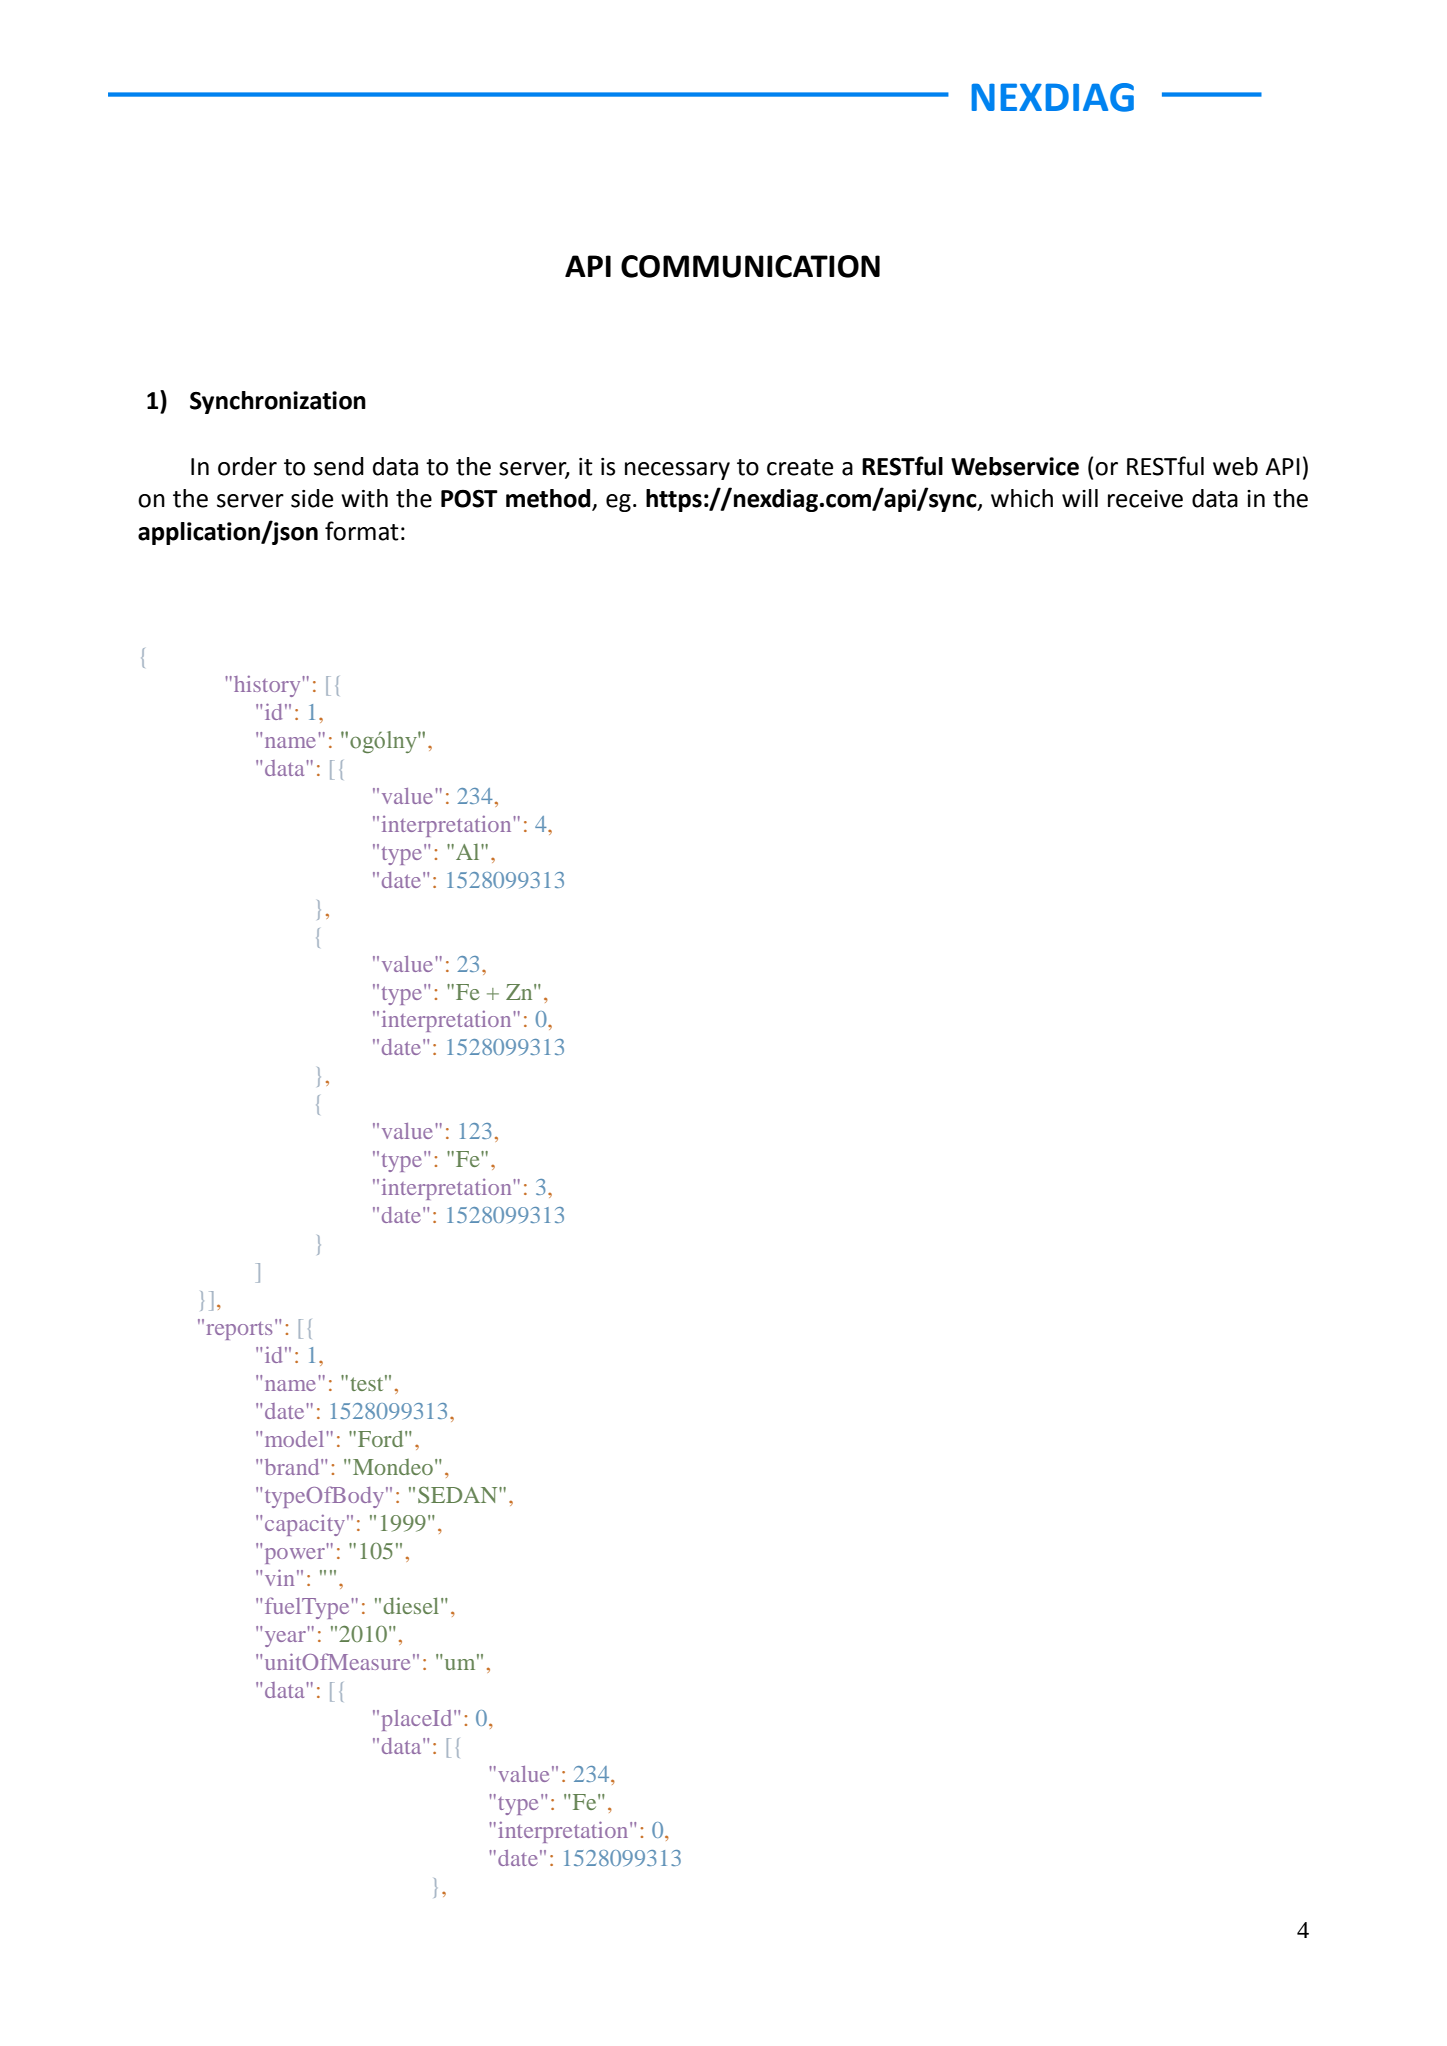  I want to click on SEDAN, so click(459, 1495).
